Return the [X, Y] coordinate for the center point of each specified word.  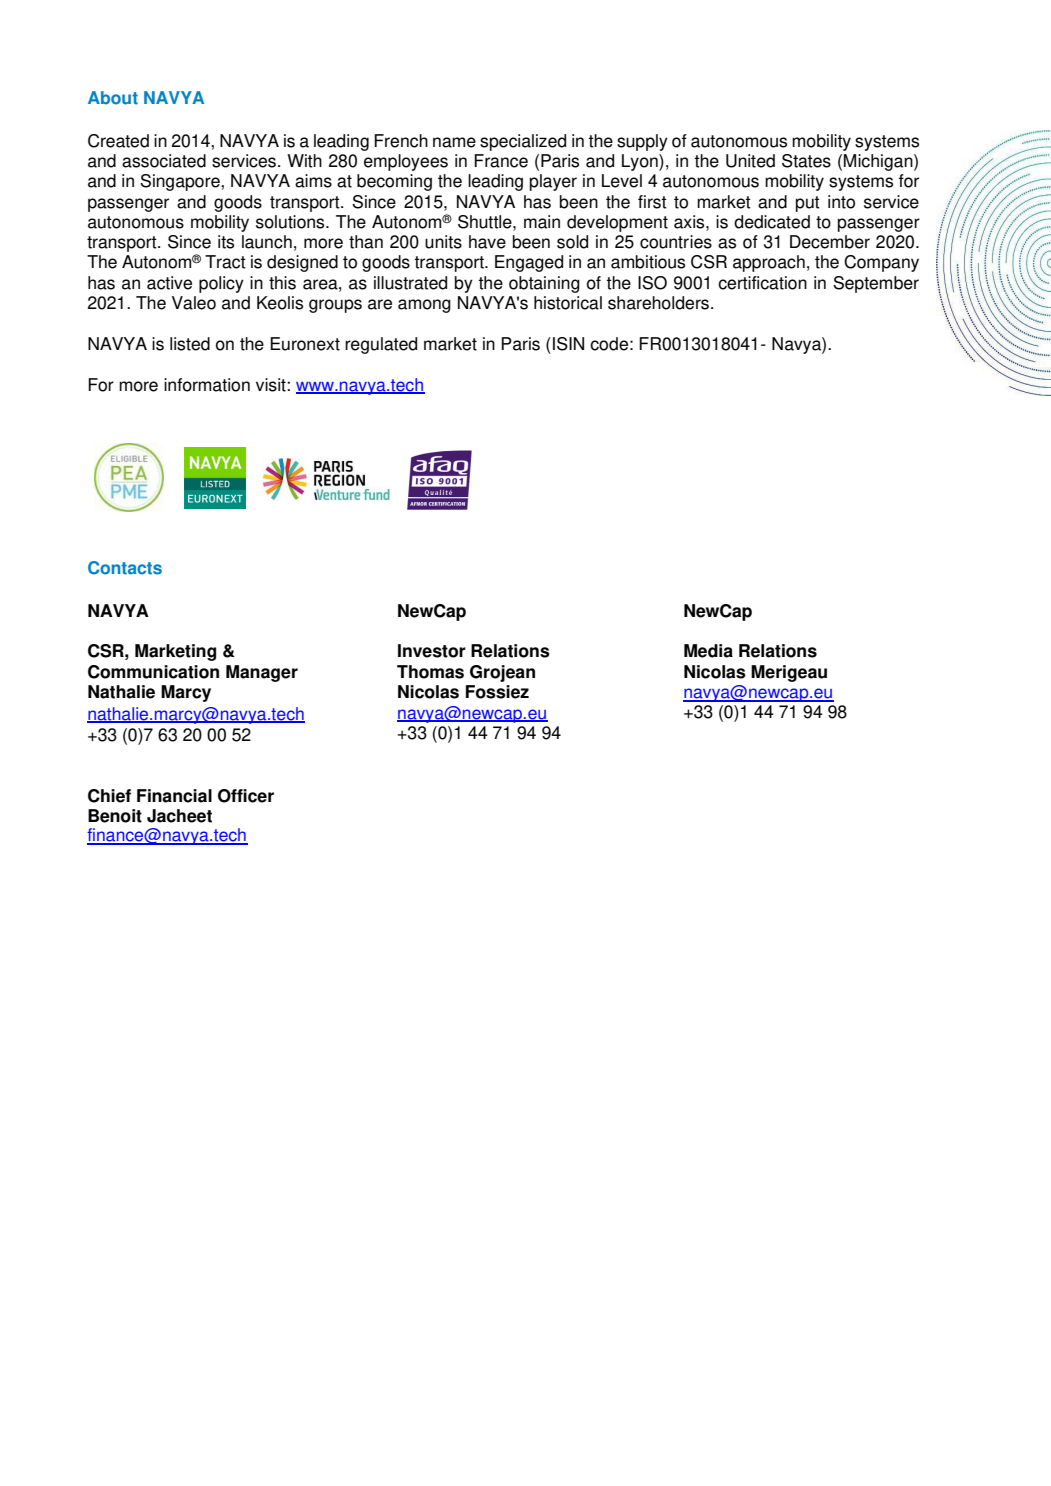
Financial [174, 796]
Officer [246, 796]
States [806, 161]
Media [708, 651]
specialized [523, 142]
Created [118, 141]
